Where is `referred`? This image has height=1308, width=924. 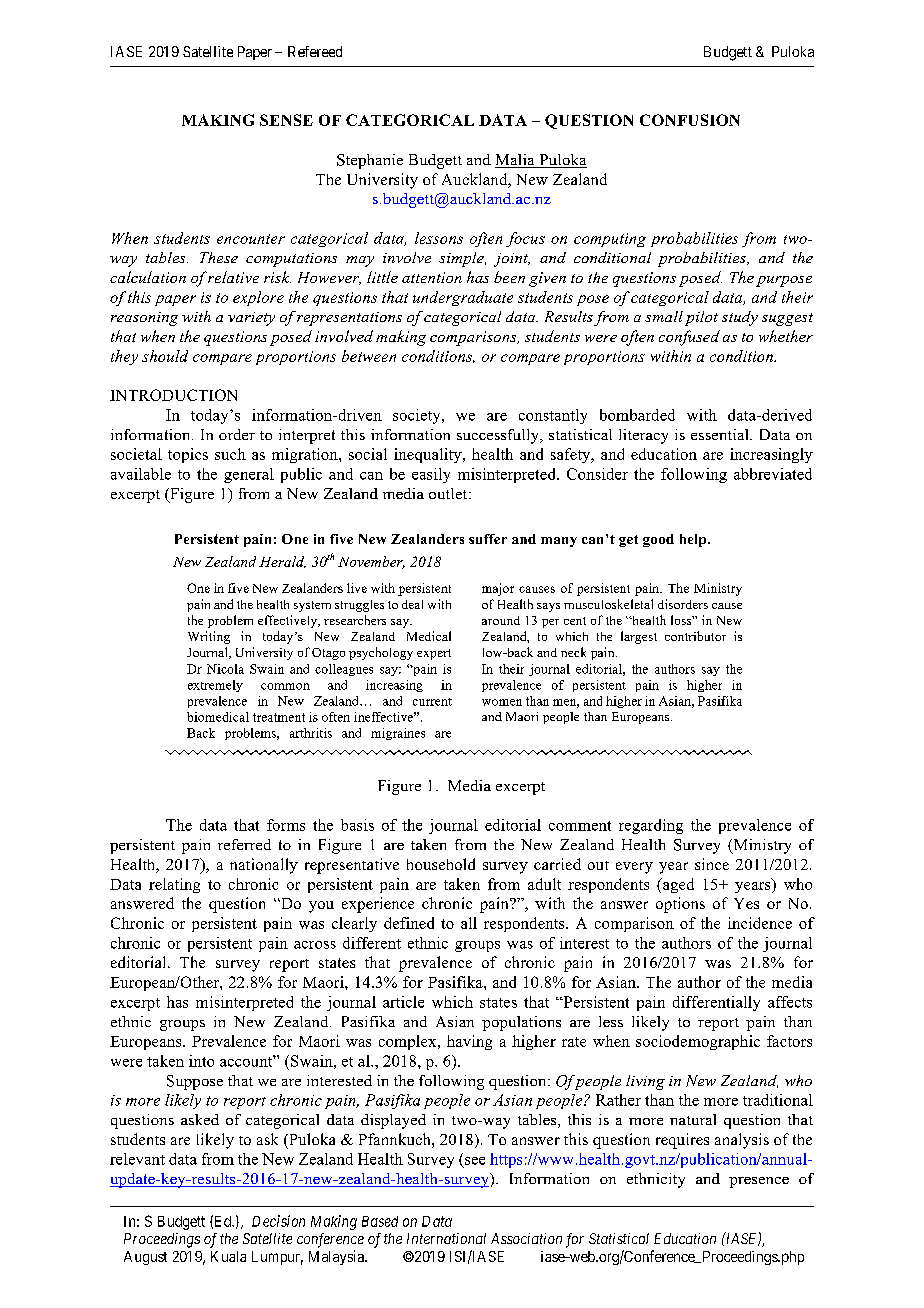 referred is located at coordinates (244, 844).
